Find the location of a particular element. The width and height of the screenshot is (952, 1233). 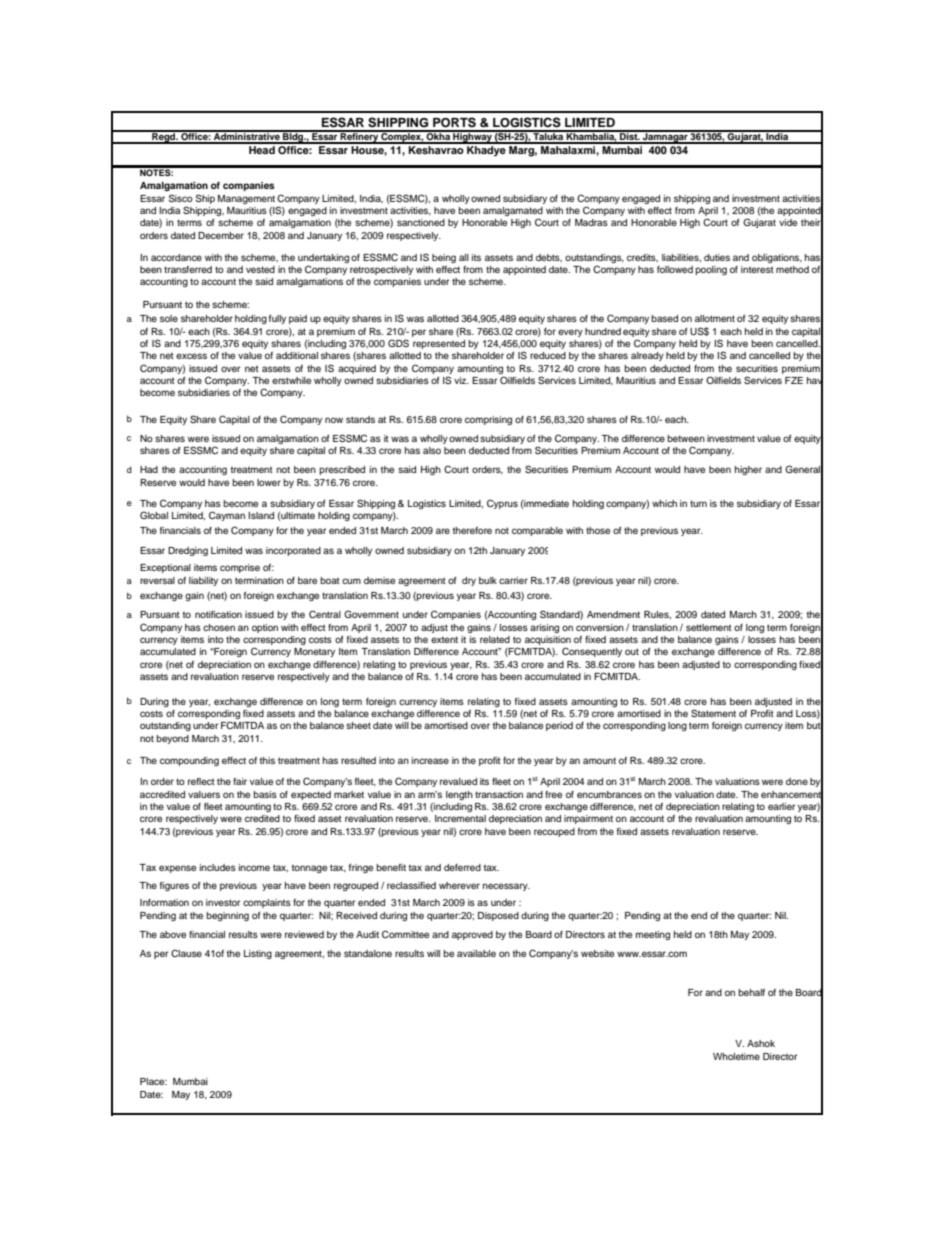

duties is located at coordinates (717, 257).
